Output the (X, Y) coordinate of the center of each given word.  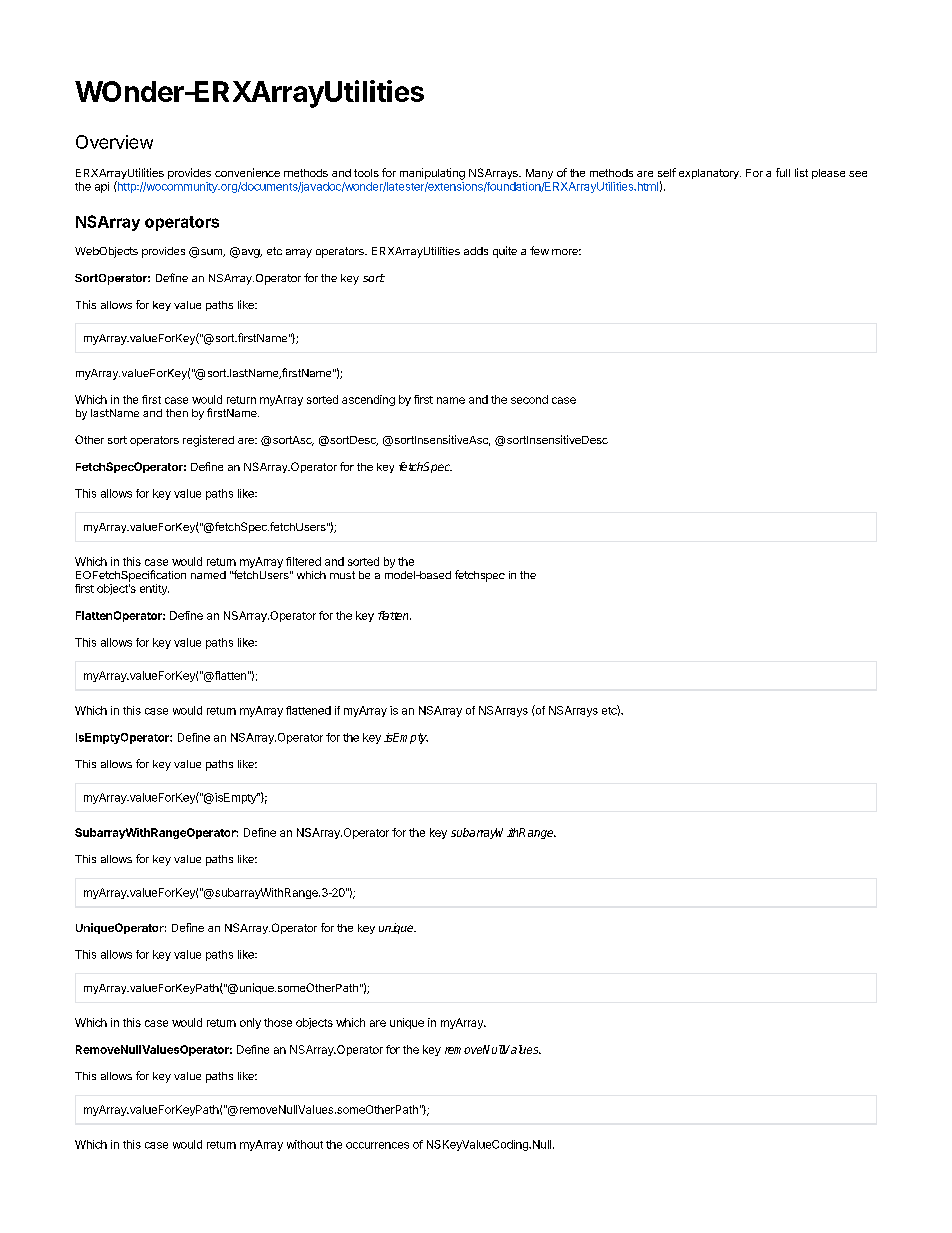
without (305, 1144)
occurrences (377, 1145)
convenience (247, 172)
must (342, 575)
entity (154, 589)
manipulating (432, 174)
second (529, 399)
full (783, 172)
